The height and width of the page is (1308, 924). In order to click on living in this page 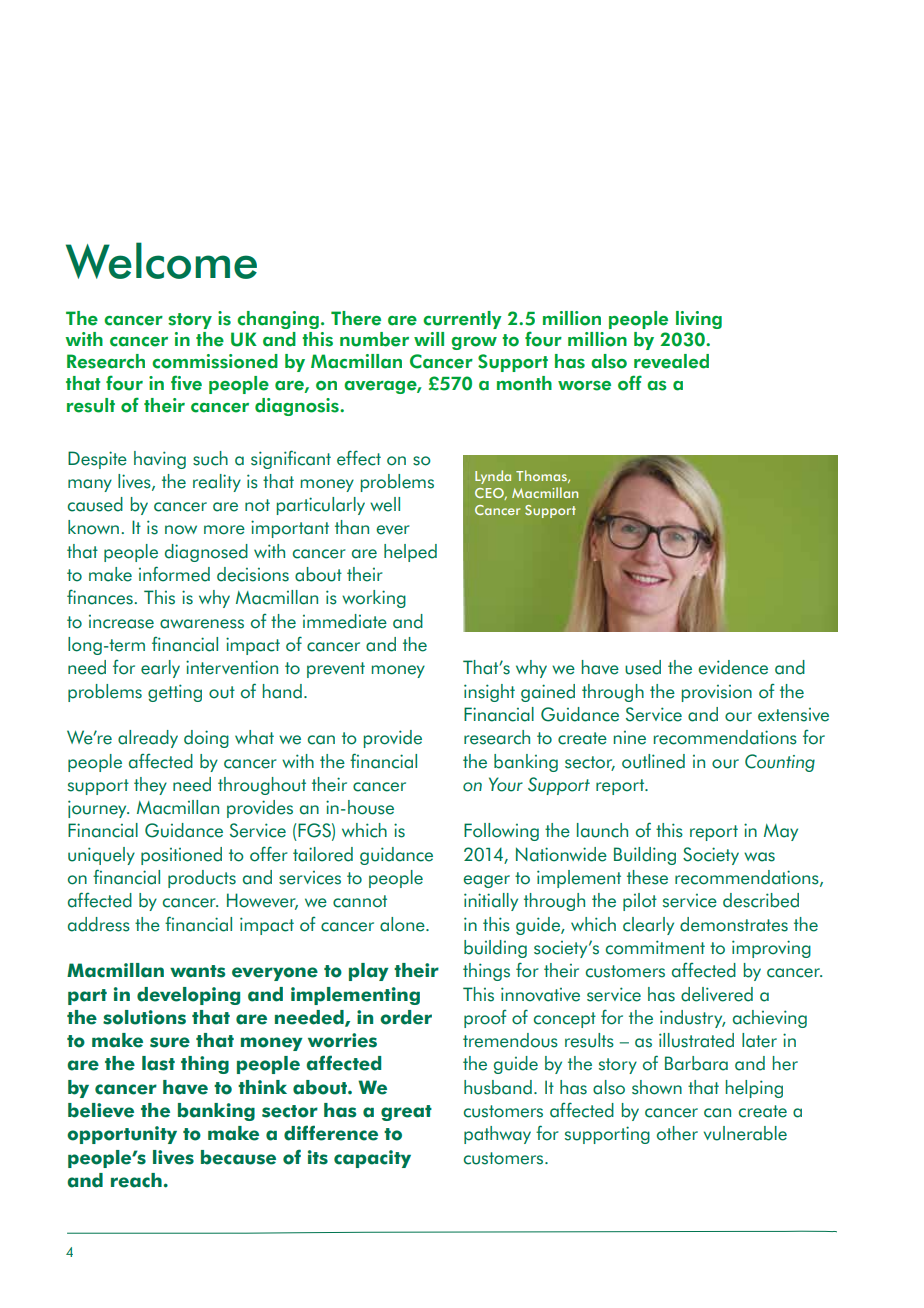, I will do `click(699, 320)`.
